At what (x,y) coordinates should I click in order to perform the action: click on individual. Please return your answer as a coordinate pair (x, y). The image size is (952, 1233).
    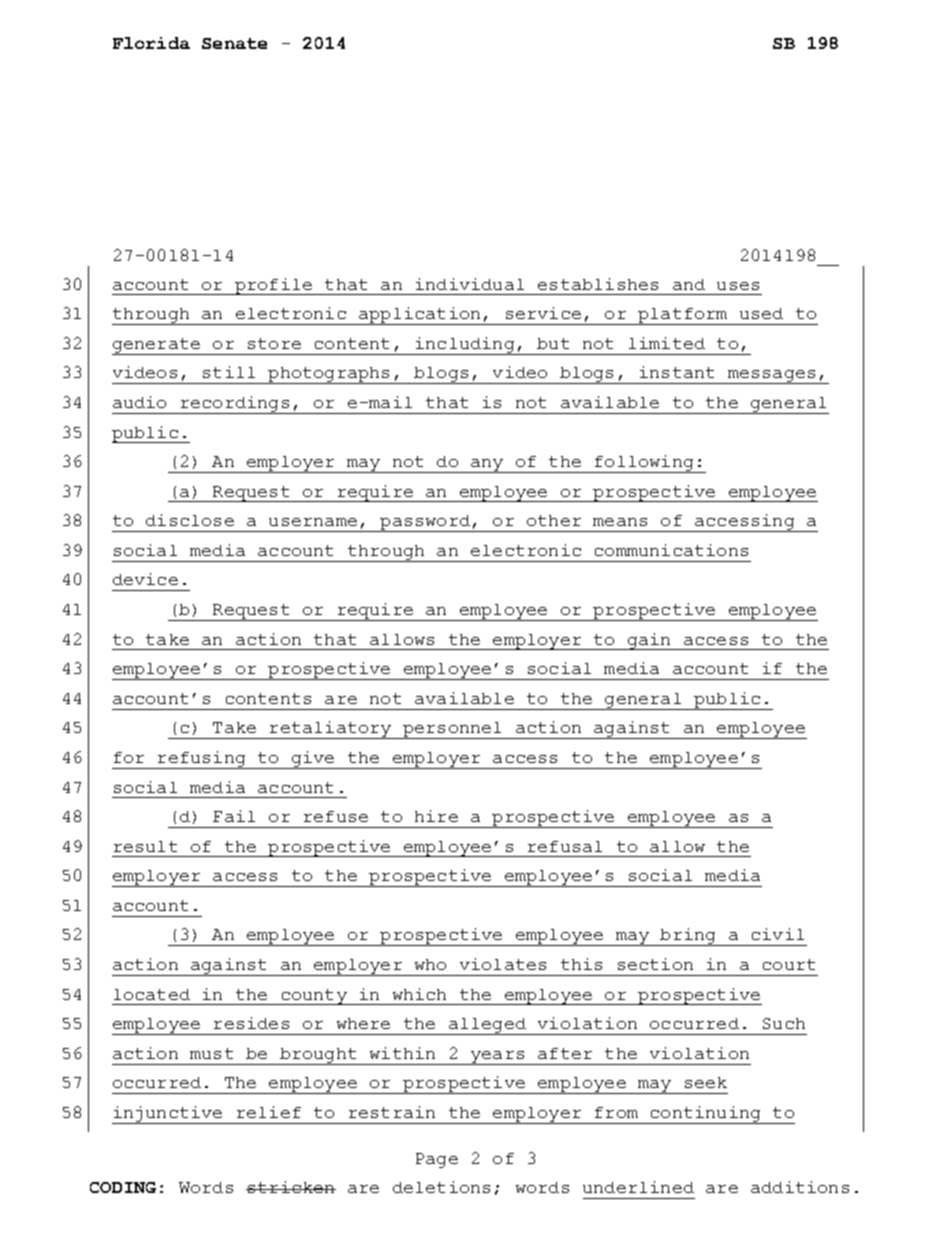
    Looking at the image, I should click on (470, 284).
